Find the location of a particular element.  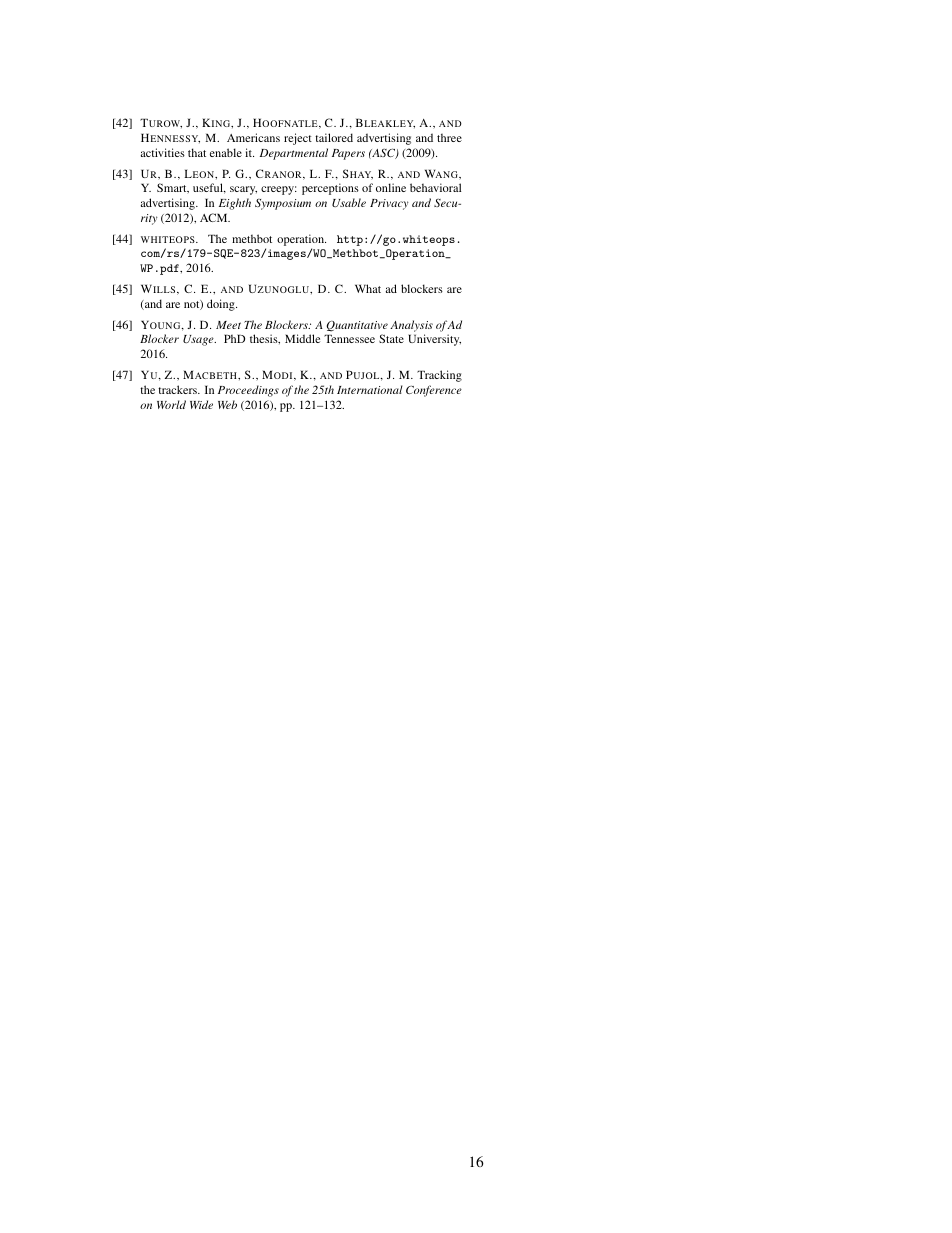

doing is located at coordinates (222, 305).
